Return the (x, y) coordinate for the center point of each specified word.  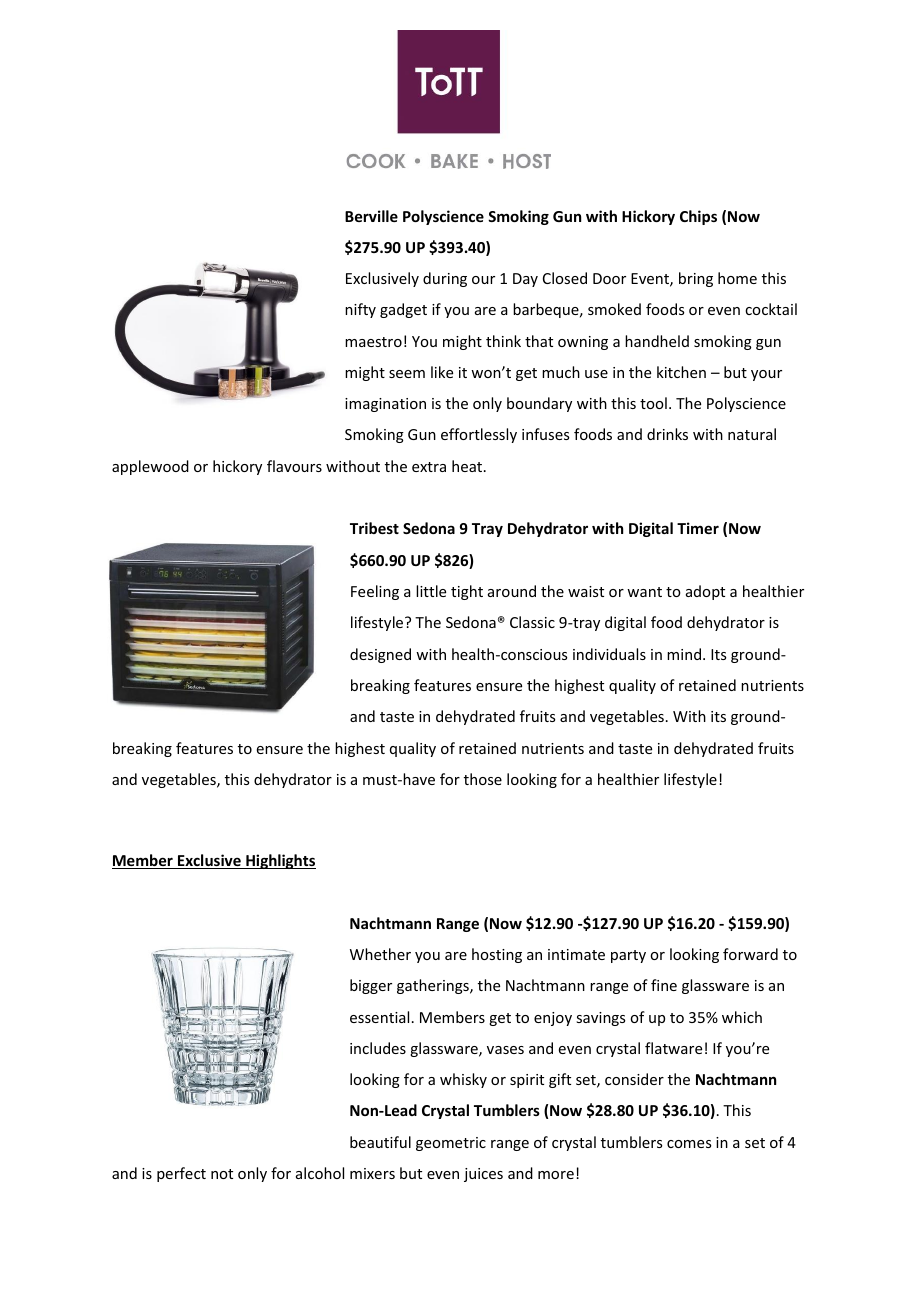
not (222, 1174)
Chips (698, 217)
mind (684, 654)
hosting (497, 955)
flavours (294, 466)
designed (380, 655)
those (483, 779)
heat (467, 466)
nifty (360, 310)
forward (750, 954)
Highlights (280, 861)
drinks (667, 434)
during (445, 279)
